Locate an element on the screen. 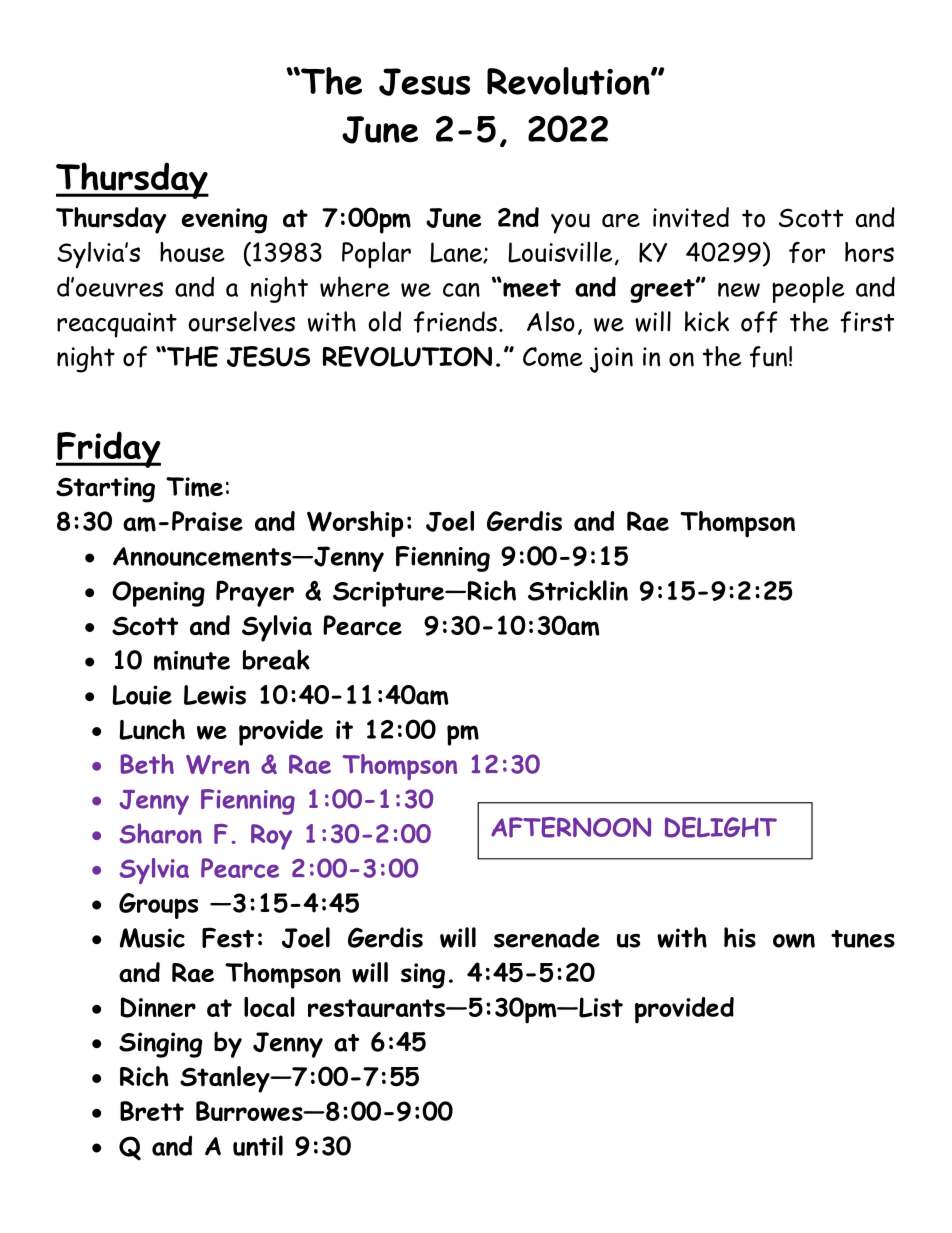  DELIGHT is located at coordinates (721, 827).
